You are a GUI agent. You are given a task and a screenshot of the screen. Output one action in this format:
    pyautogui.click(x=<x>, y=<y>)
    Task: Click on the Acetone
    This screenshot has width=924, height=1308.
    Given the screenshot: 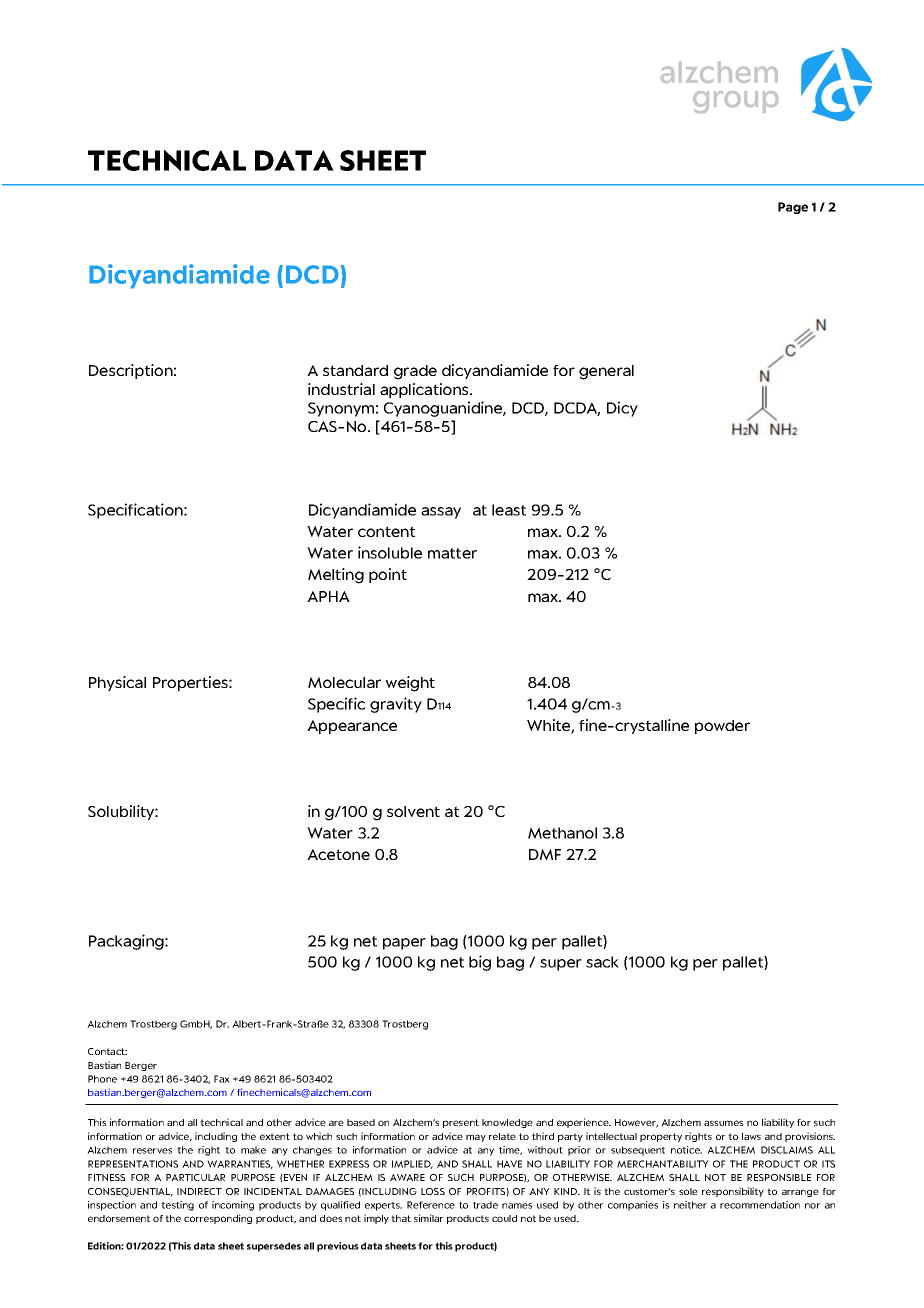 What is the action you would take?
    pyautogui.click(x=338, y=854)
